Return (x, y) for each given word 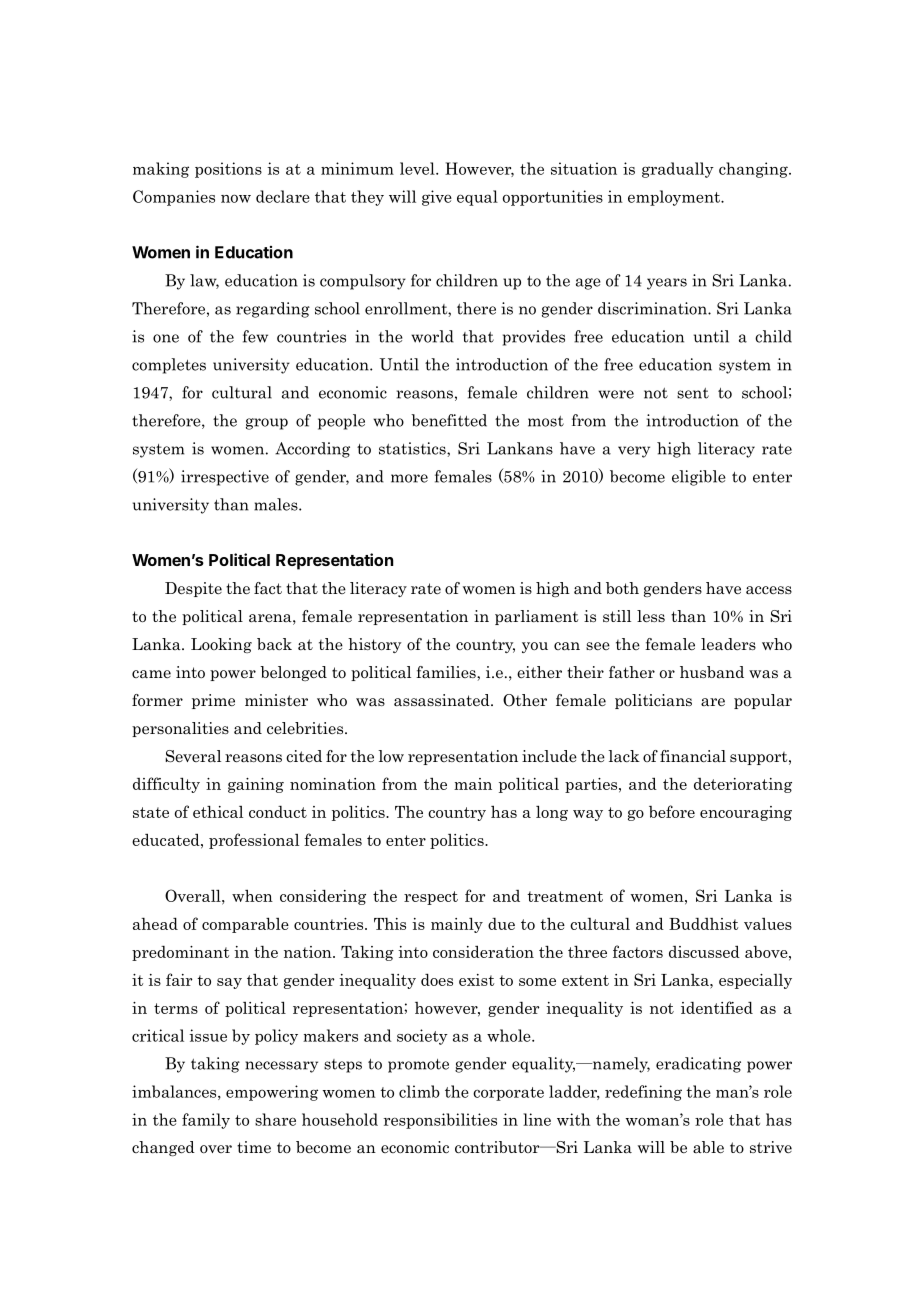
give (437, 198)
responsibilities (440, 1121)
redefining (643, 1093)
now (236, 198)
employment (675, 198)
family (206, 1121)
